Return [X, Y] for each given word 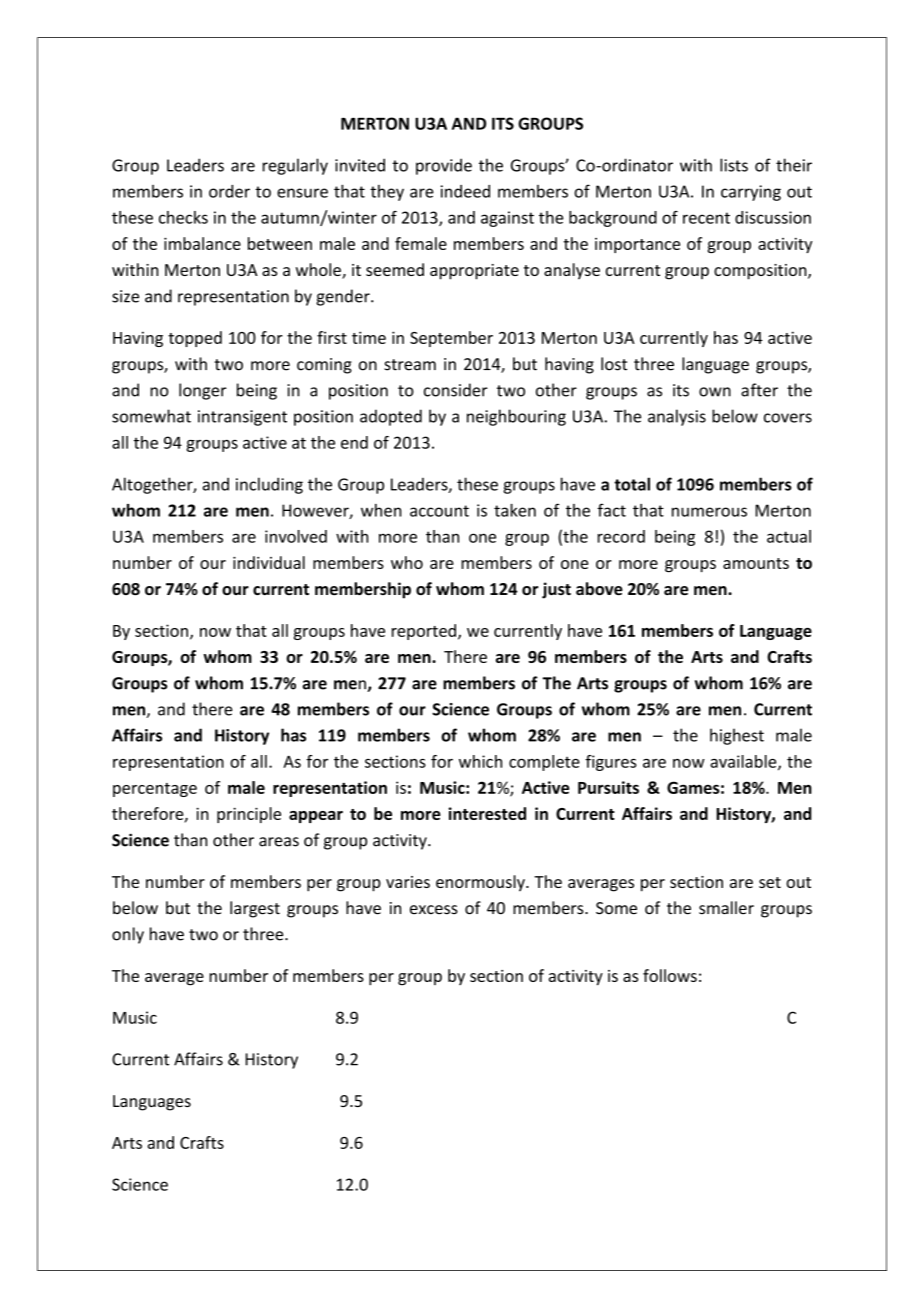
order [229, 191]
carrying [751, 193]
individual [269, 562]
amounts [756, 563]
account [439, 511]
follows [670, 975]
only [128, 935]
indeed [465, 191]
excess [434, 910]
